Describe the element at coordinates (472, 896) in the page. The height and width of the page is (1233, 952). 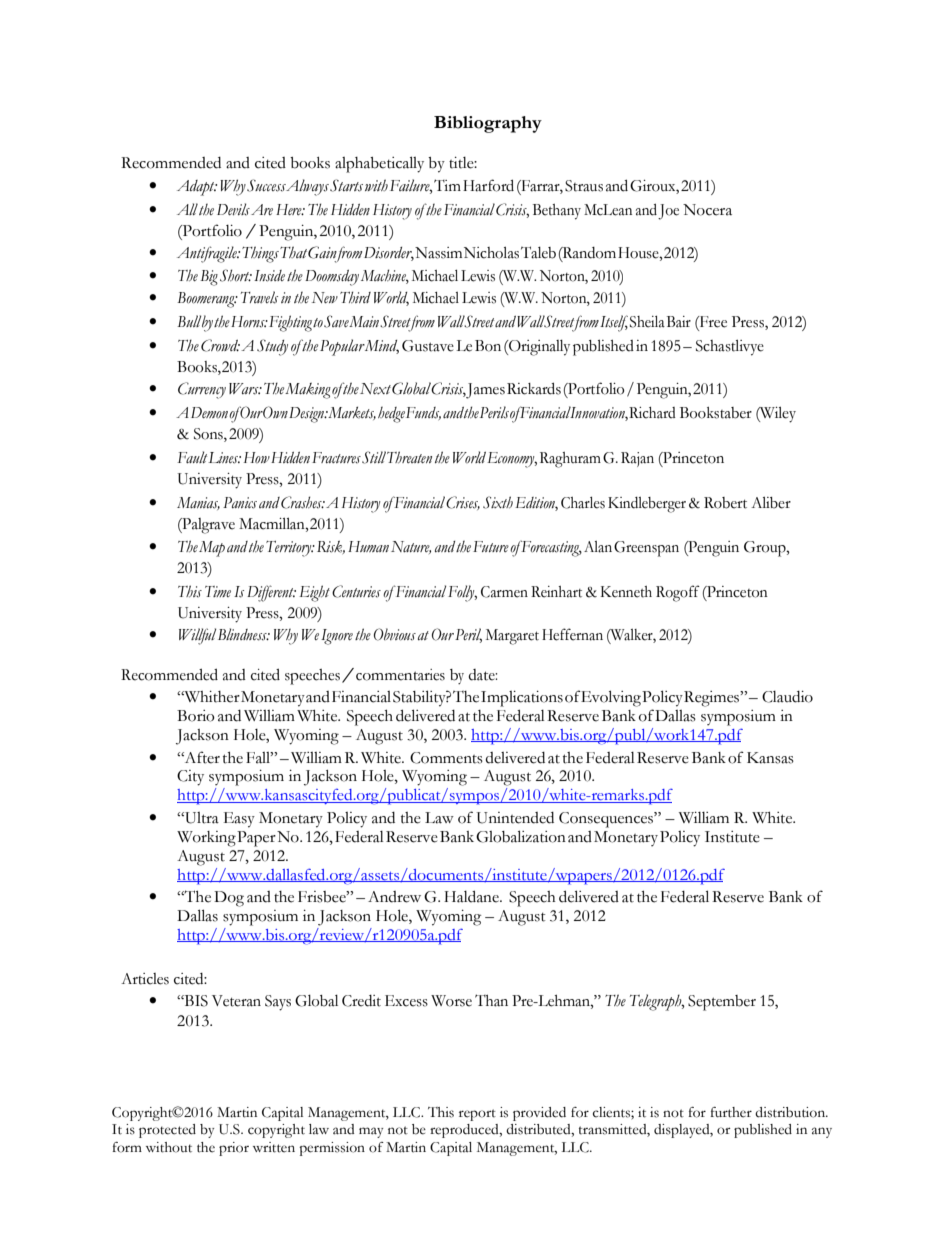
I see `Haldane` at that location.
